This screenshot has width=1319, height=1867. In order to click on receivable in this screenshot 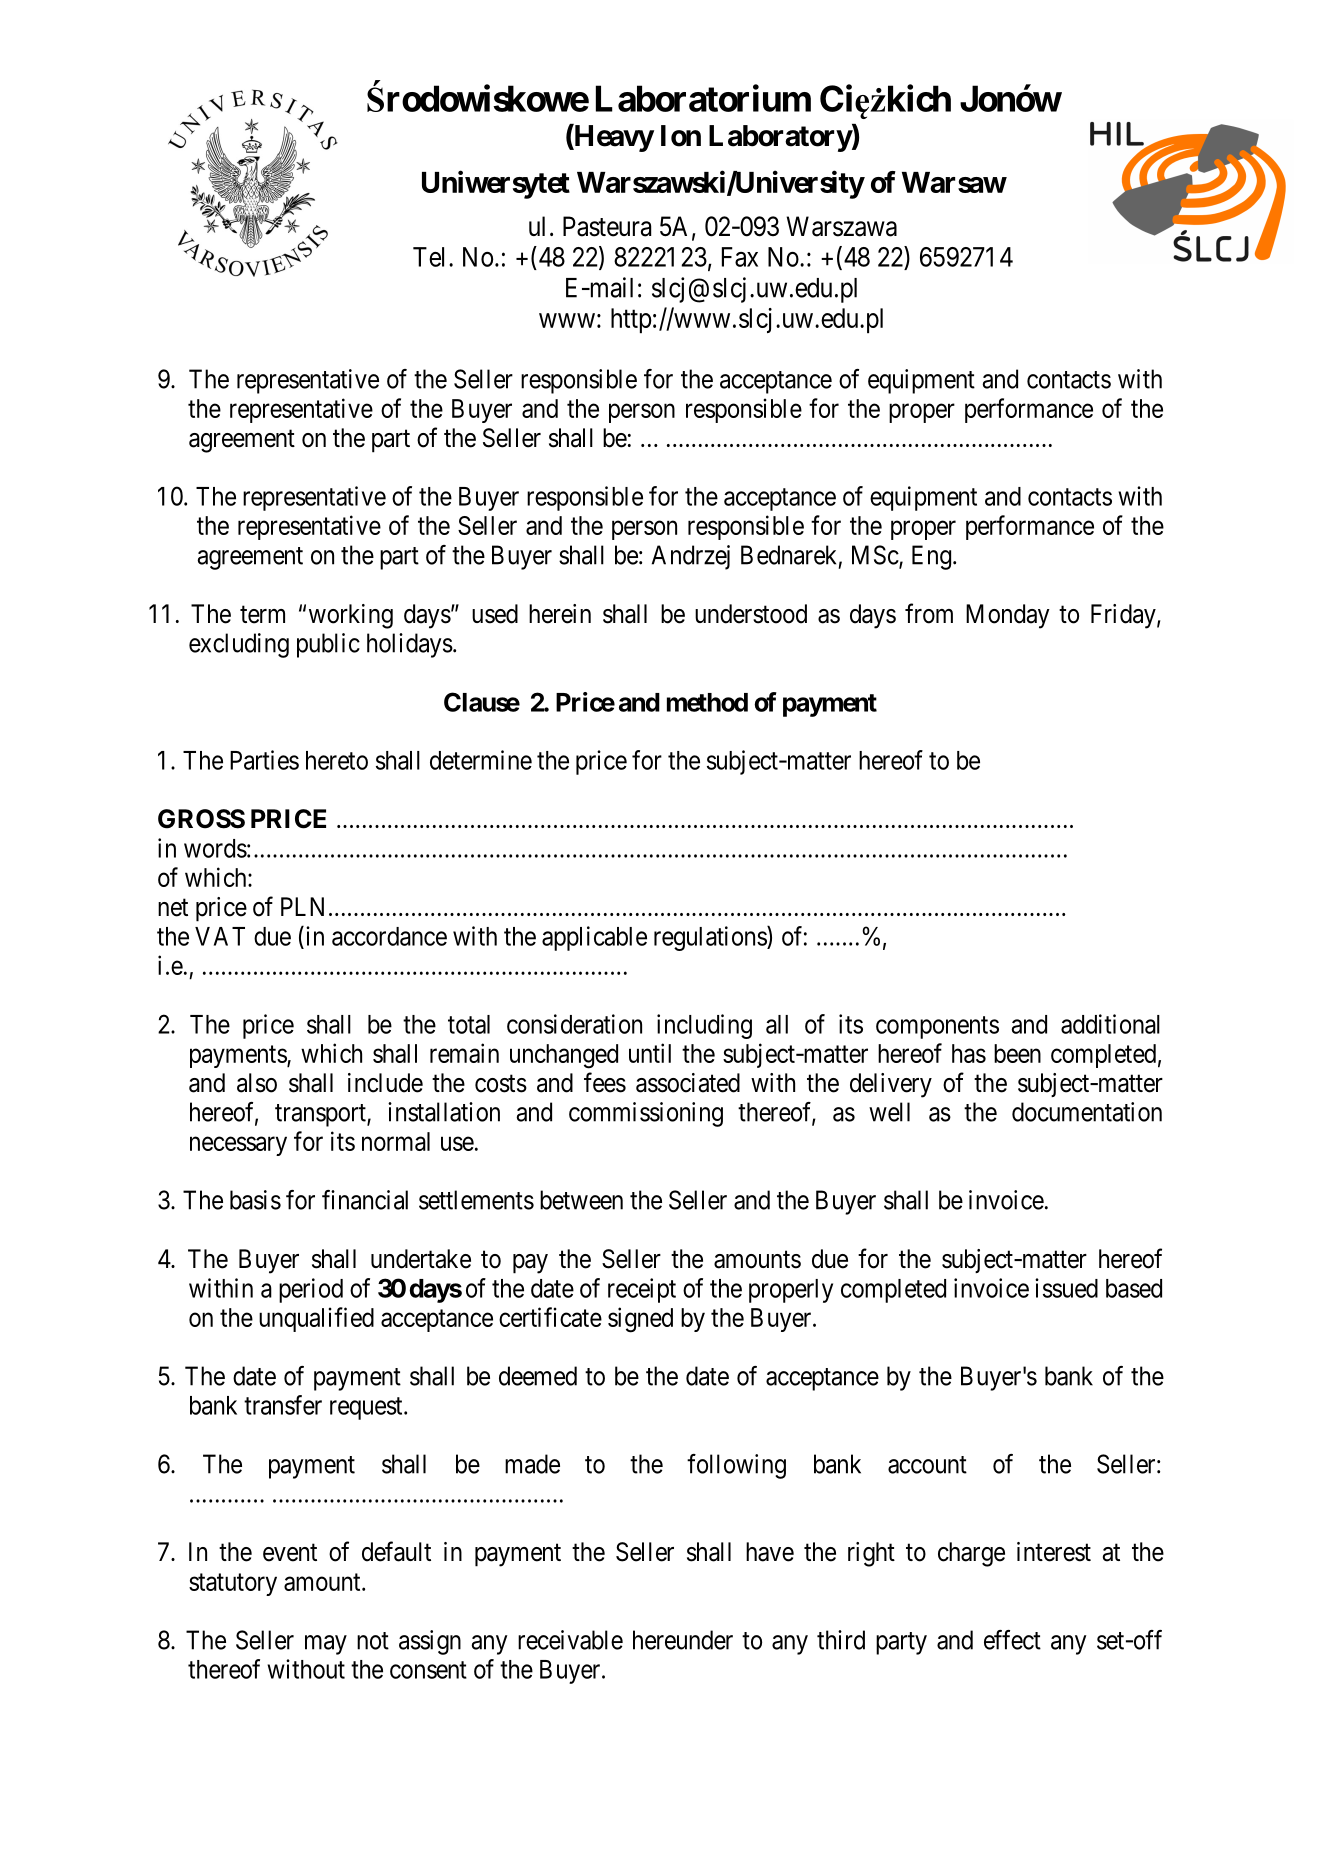, I will do `click(570, 1640)`.
